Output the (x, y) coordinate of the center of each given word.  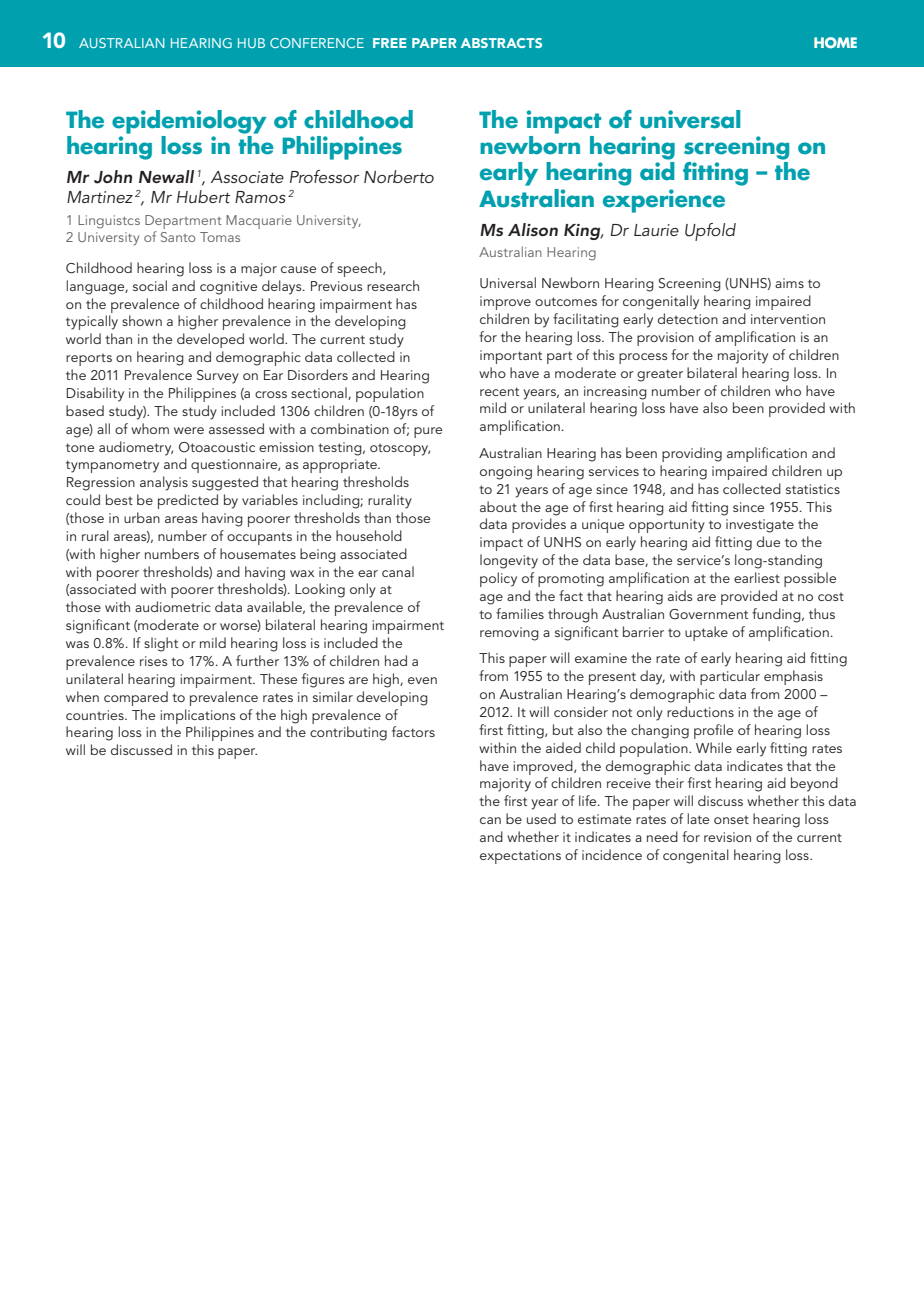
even (422, 680)
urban (142, 517)
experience (664, 201)
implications (198, 716)
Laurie (656, 230)
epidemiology (189, 122)
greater (660, 375)
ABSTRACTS (501, 43)
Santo (178, 237)
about (498, 506)
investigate (760, 526)
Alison (533, 229)
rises (154, 661)
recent (499, 391)
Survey (218, 377)
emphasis (793, 677)
